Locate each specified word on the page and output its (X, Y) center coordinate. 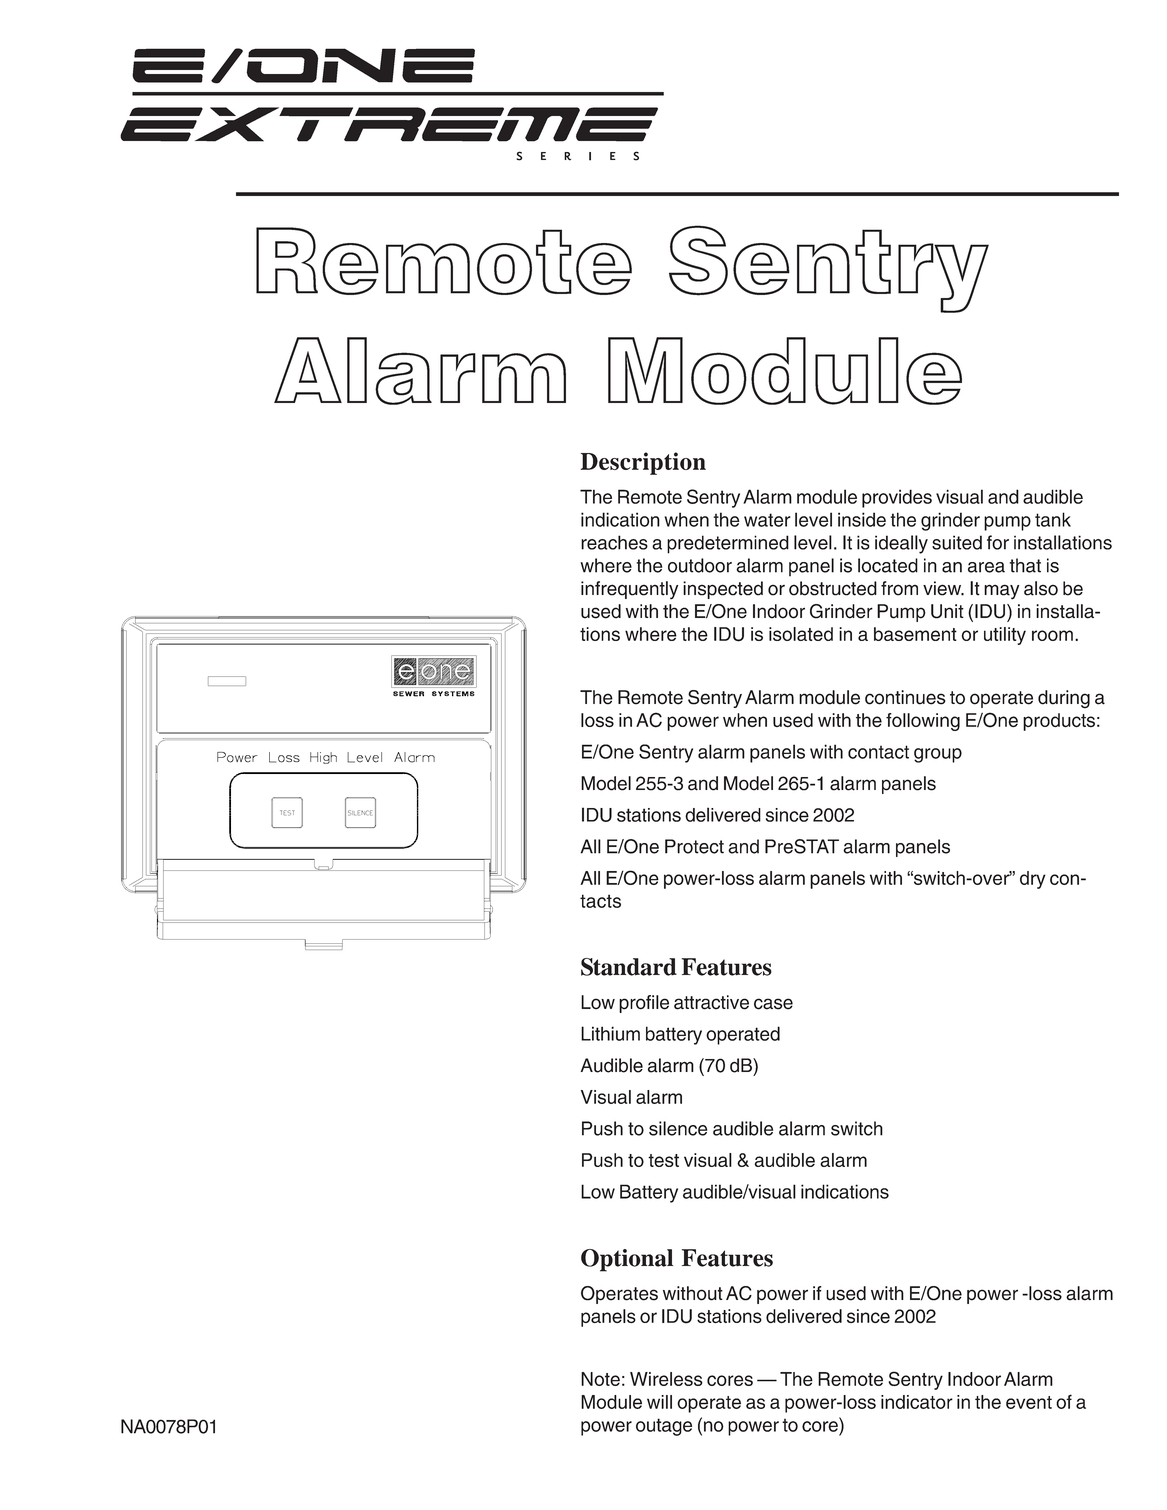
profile (644, 1004)
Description (643, 463)
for (998, 542)
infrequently (629, 590)
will (659, 1402)
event (1029, 1402)
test (663, 1160)
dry (1033, 880)
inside (862, 519)
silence (678, 1128)
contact (878, 752)
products (1059, 722)
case (773, 1004)
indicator (917, 1402)
